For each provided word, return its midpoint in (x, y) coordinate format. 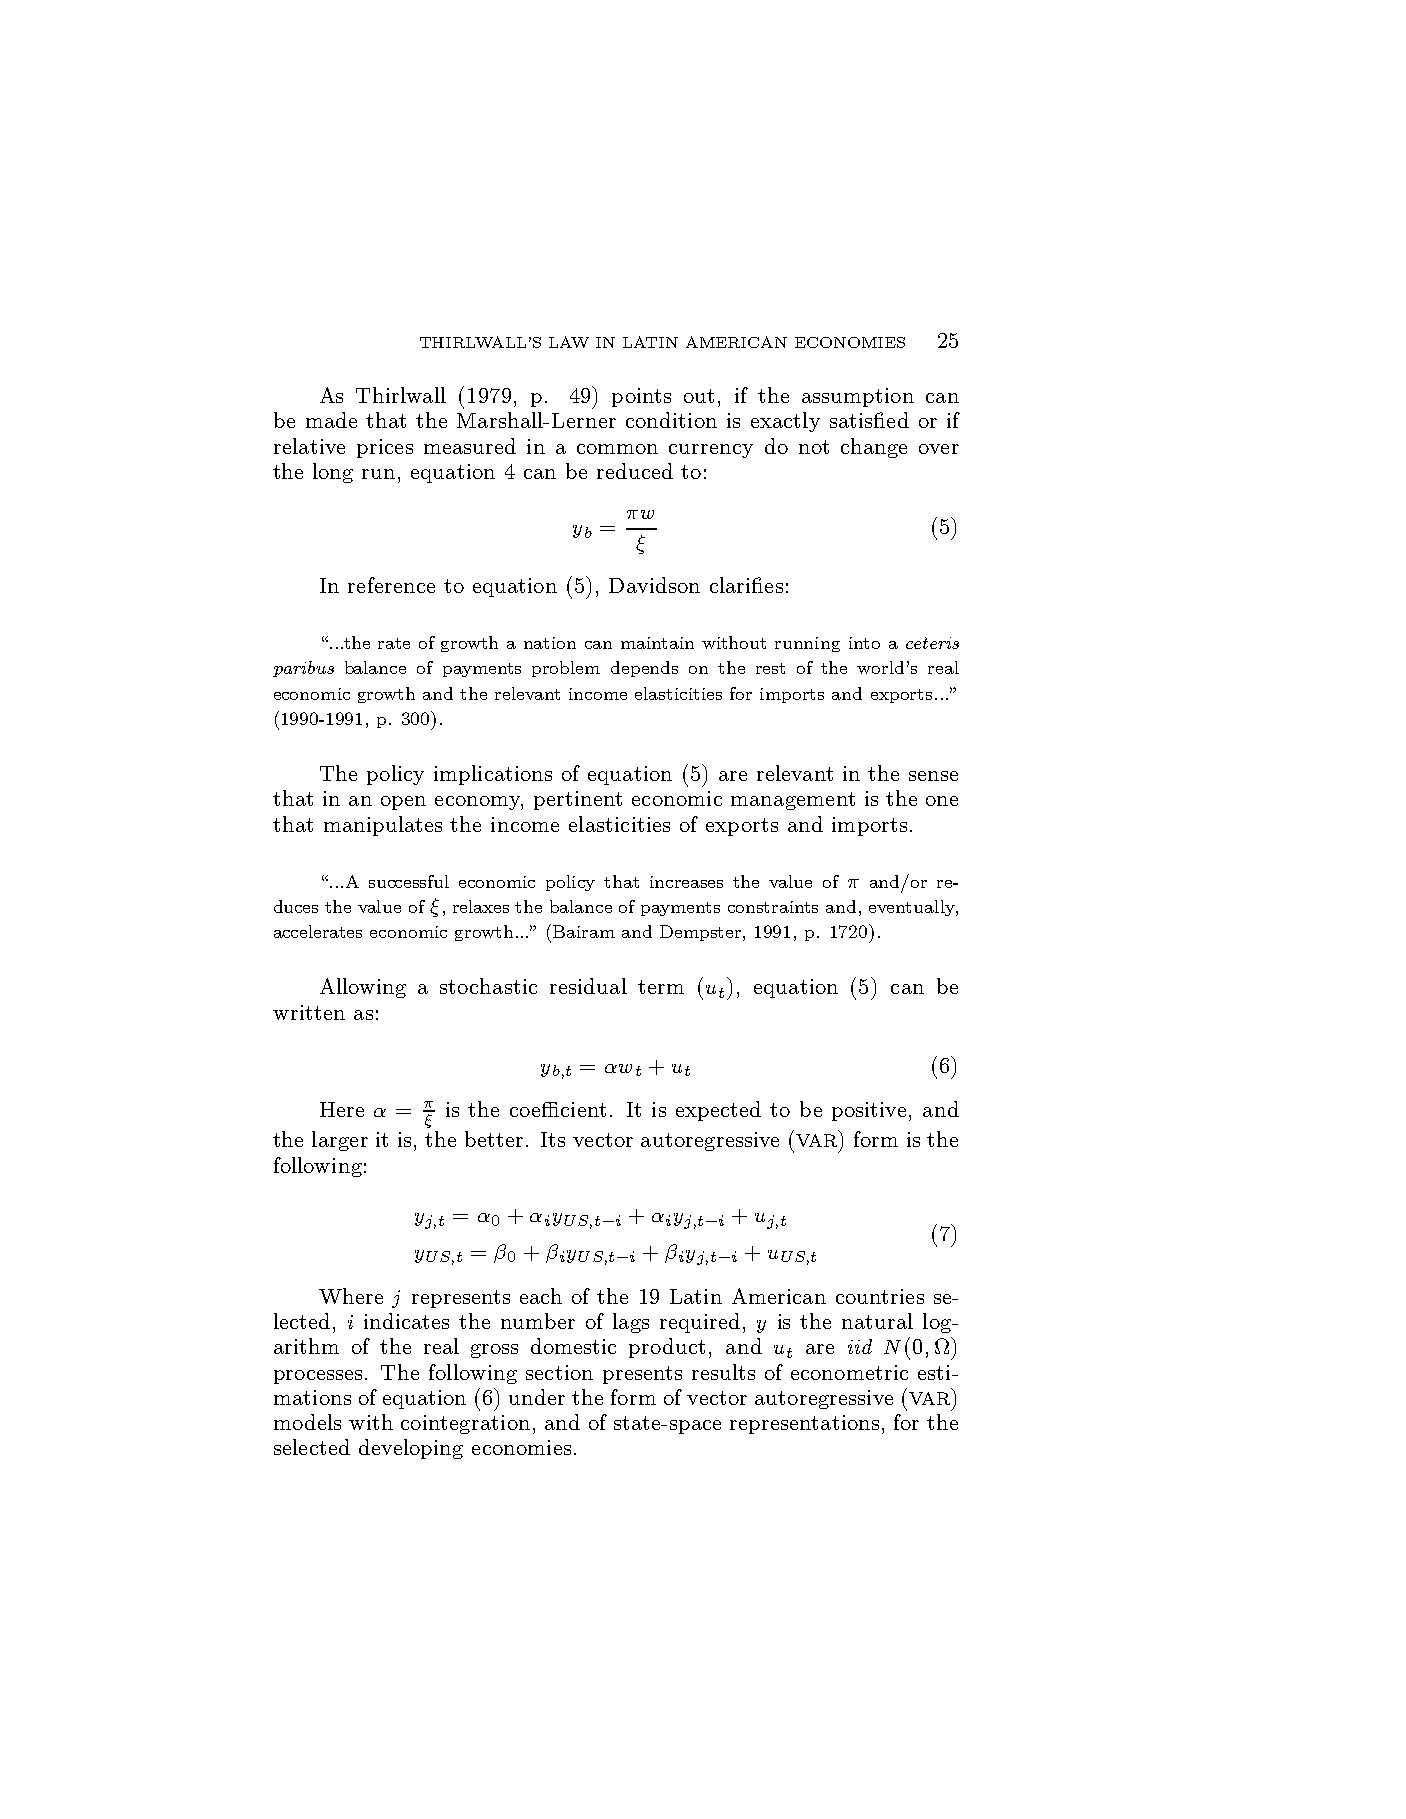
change (874, 448)
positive (871, 1111)
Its (553, 1139)
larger (340, 1141)
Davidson (654, 585)
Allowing (363, 988)
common (617, 449)
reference (391, 585)
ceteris (932, 643)
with (371, 1422)
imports (869, 826)
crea (683, 884)
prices (385, 448)
